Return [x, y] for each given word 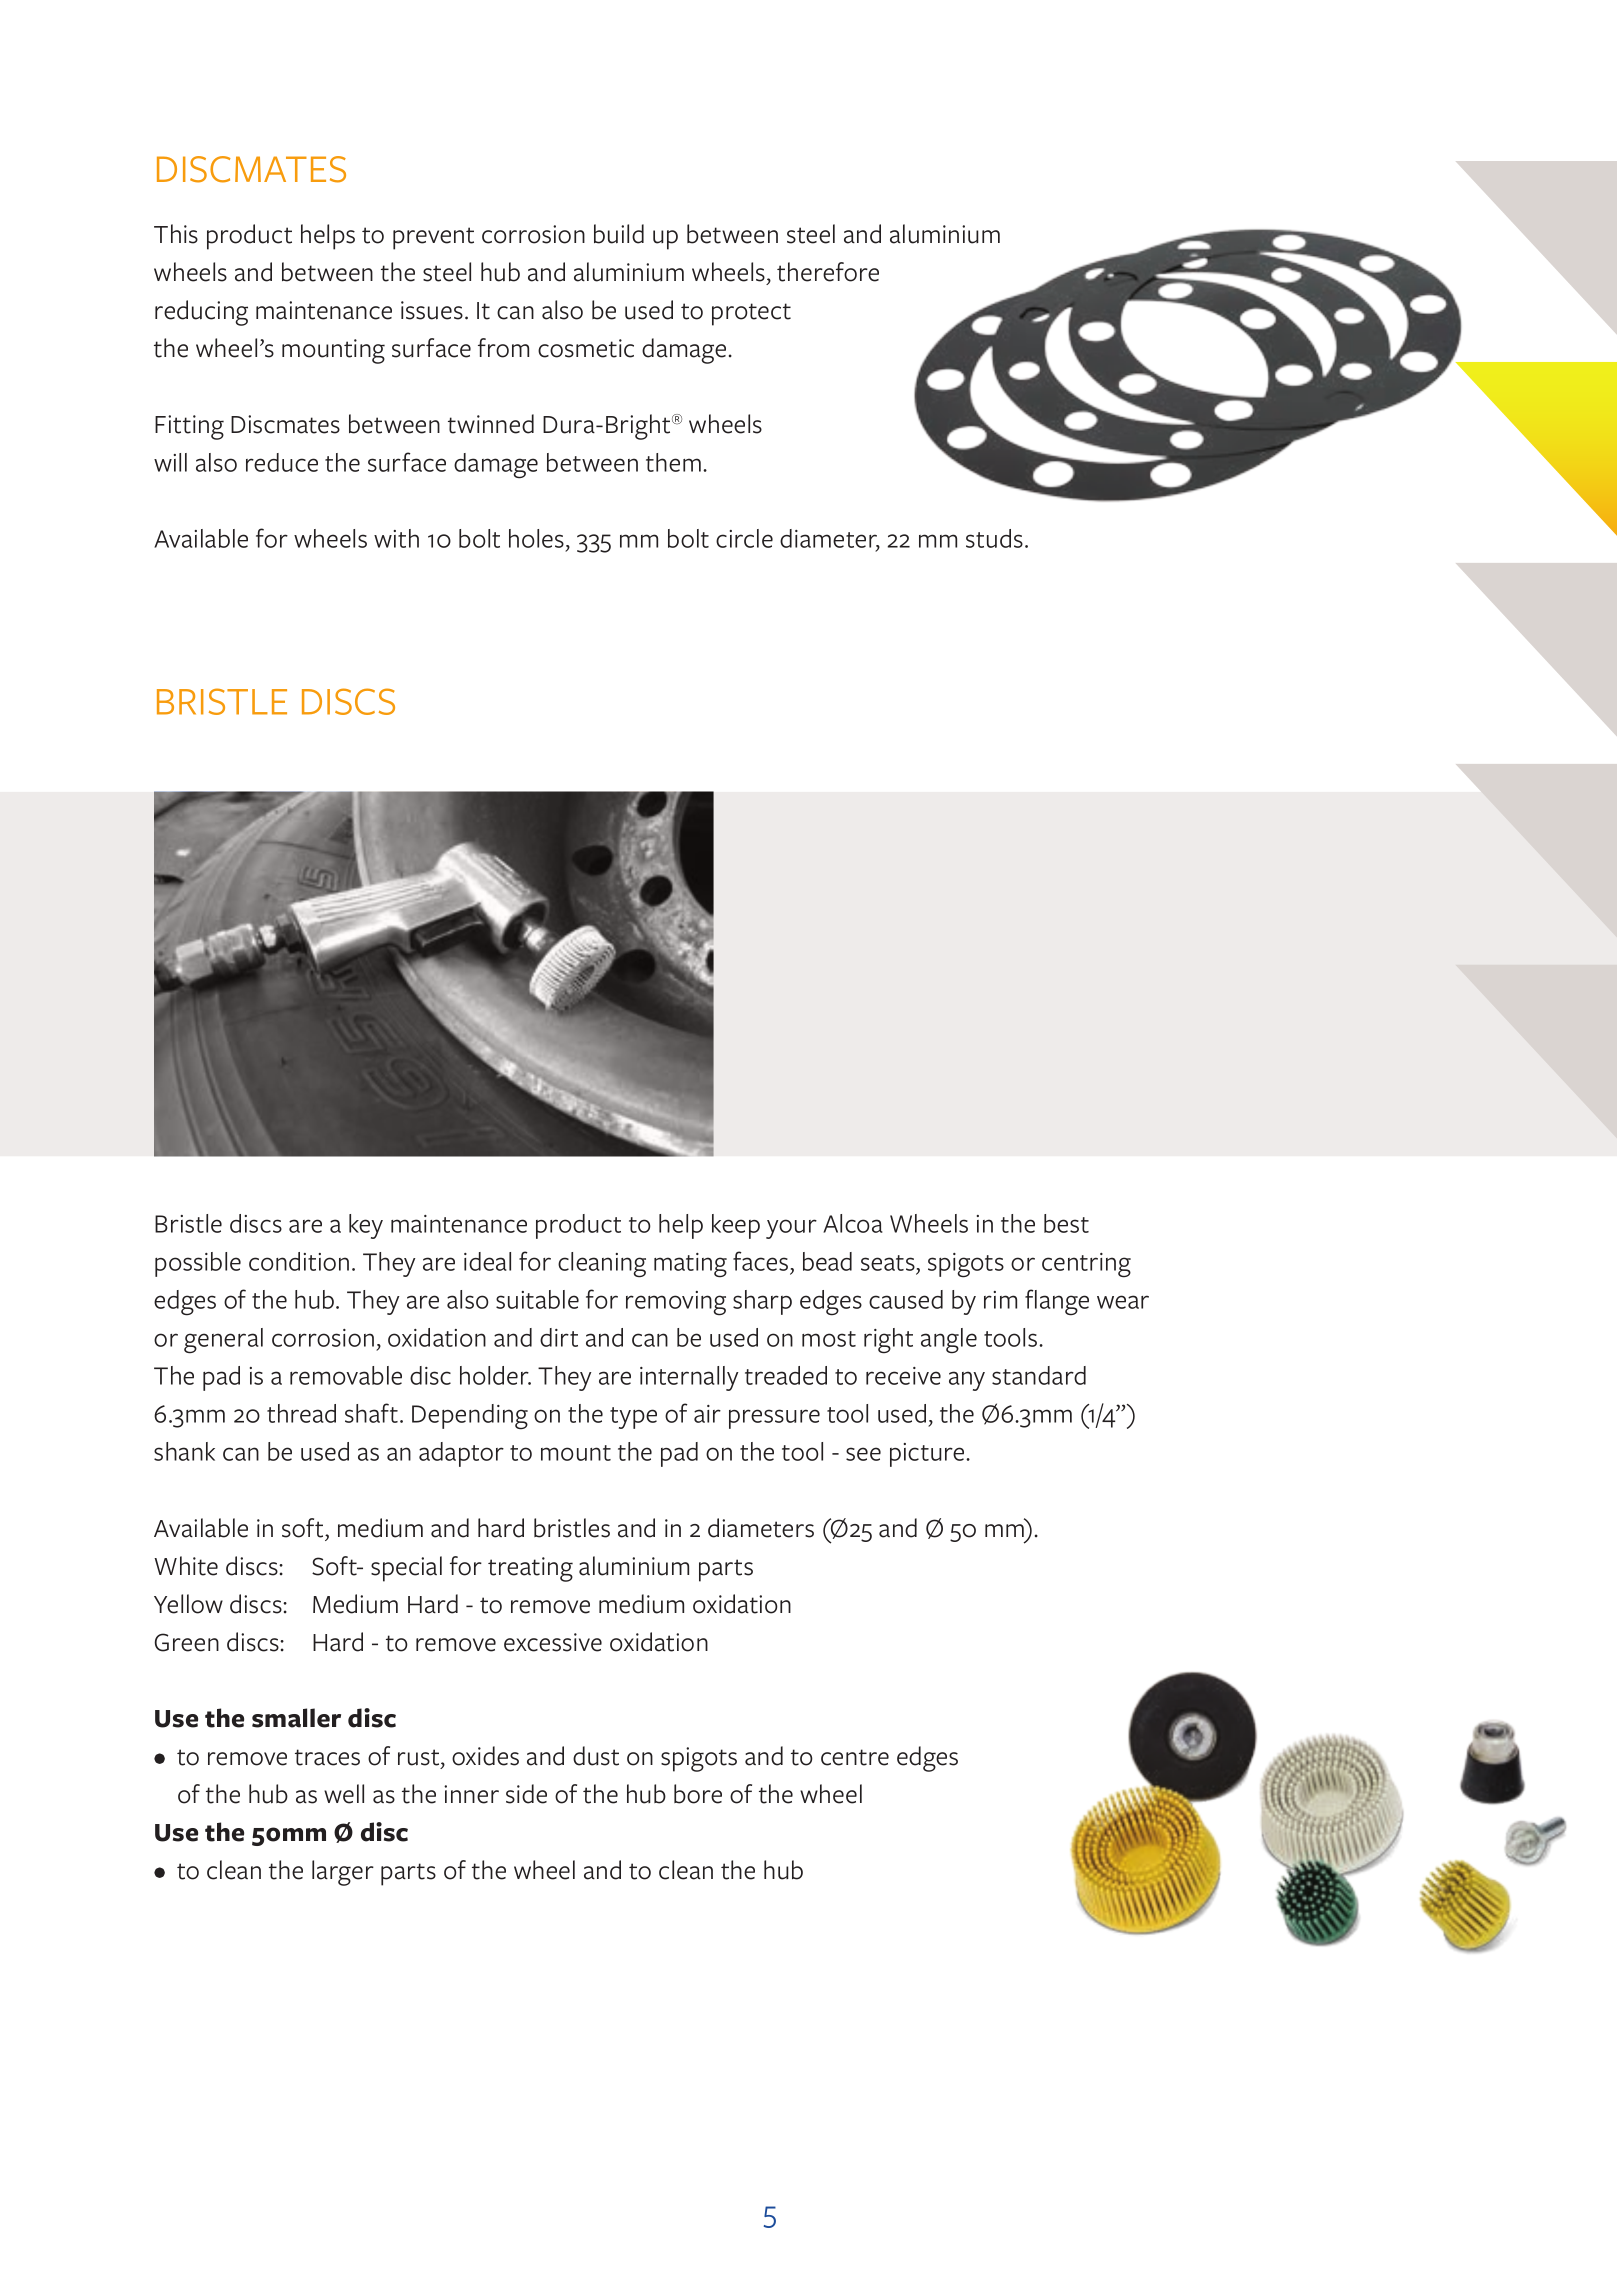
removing [676, 1303]
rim [1000, 1300]
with [396, 538]
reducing [201, 313]
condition [299, 1261]
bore [698, 1794]
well [344, 1794]
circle [744, 538]
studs [994, 538]
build [619, 234]
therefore [828, 272]
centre [855, 1757]
